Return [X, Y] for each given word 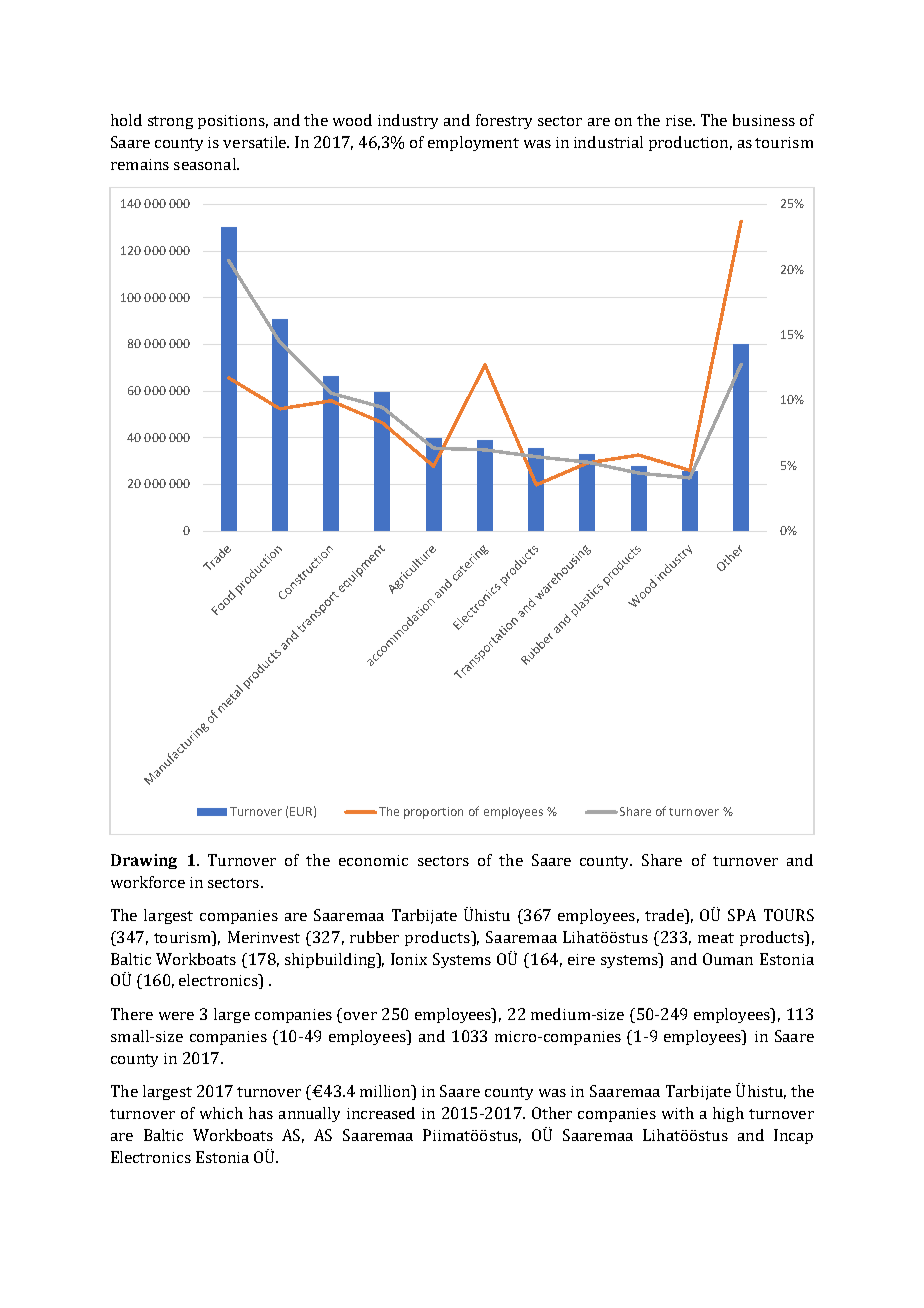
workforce [148, 882]
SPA [742, 915]
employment [473, 143]
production [690, 143]
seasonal [206, 164]
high [728, 1114]
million [386, 1092]
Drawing [144, 861]
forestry [504, 121]
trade [665, 916]
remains [140, 164]
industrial [608, 142]
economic [373, 860]
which [221, 1113]
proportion [433, 813]
